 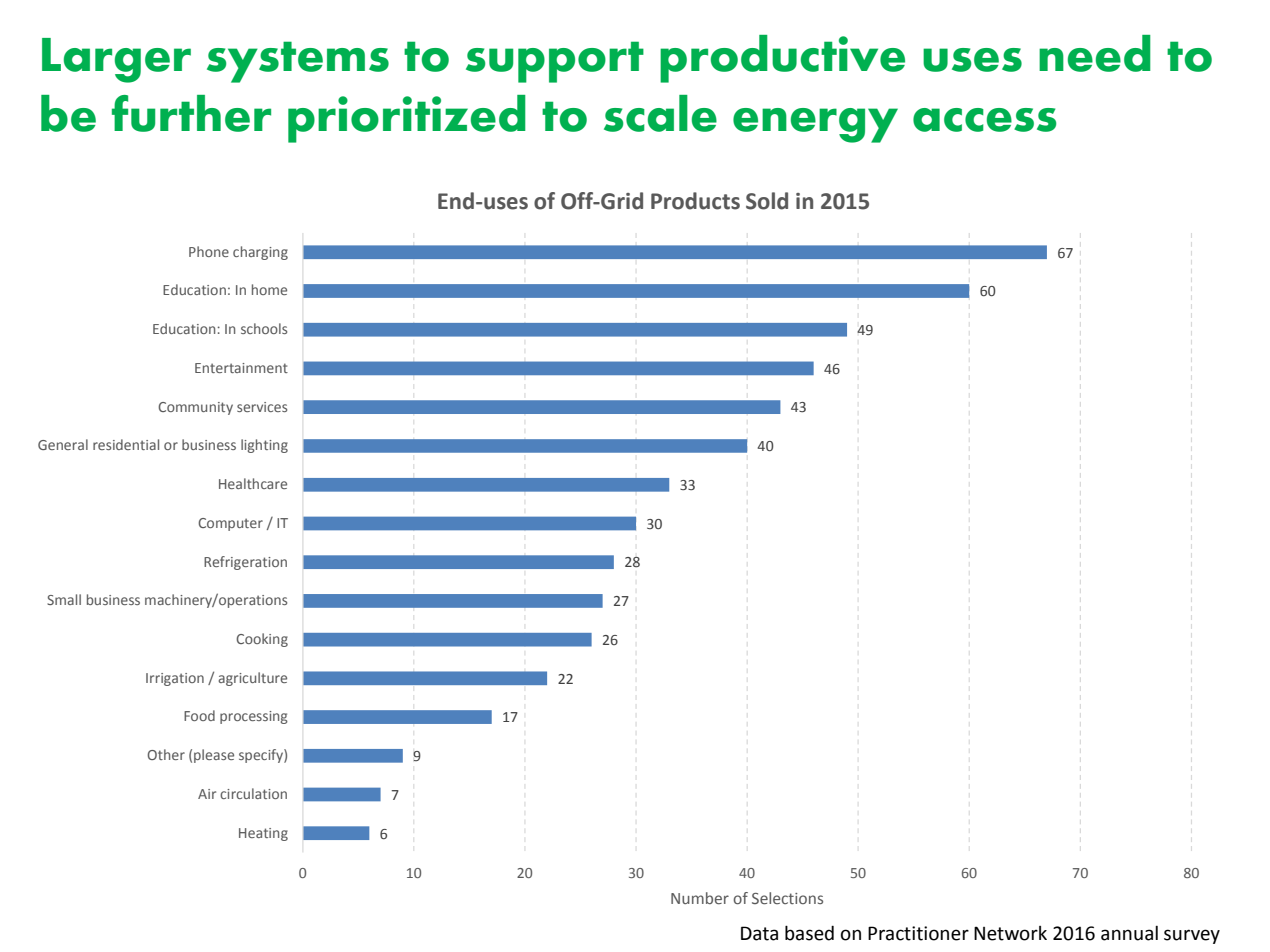 I want to click on need, so click(x=1095, y=53).
